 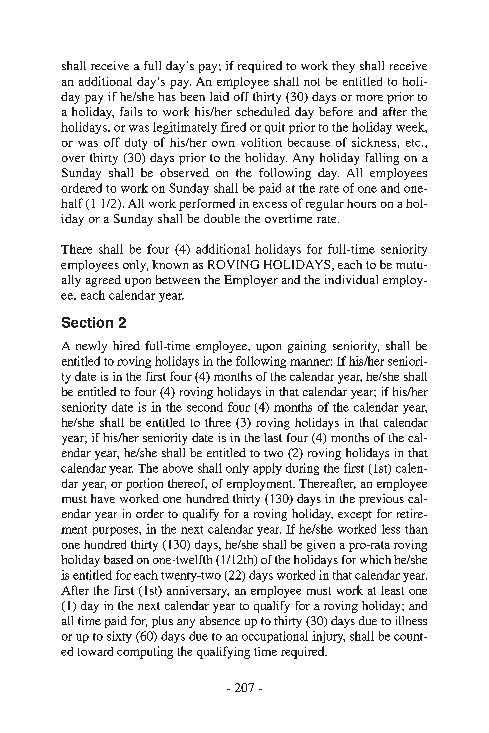 I want to click on gaining, so click(x=307, y=347).
